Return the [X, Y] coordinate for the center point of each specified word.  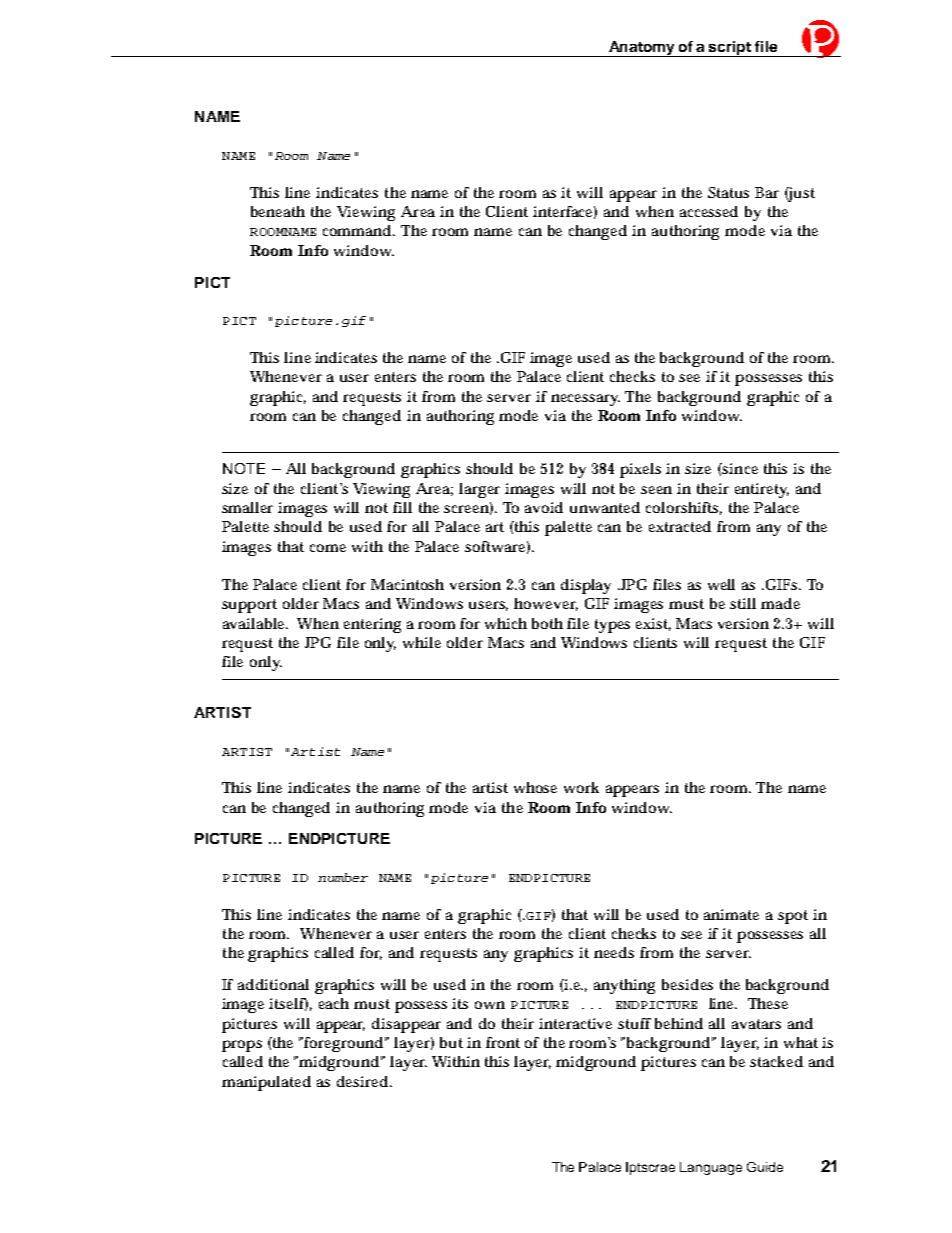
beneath [278, 211]
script [730, 49]
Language [711, 1168]
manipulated [266, 1083]
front [503, 1042]
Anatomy [642, 49]
